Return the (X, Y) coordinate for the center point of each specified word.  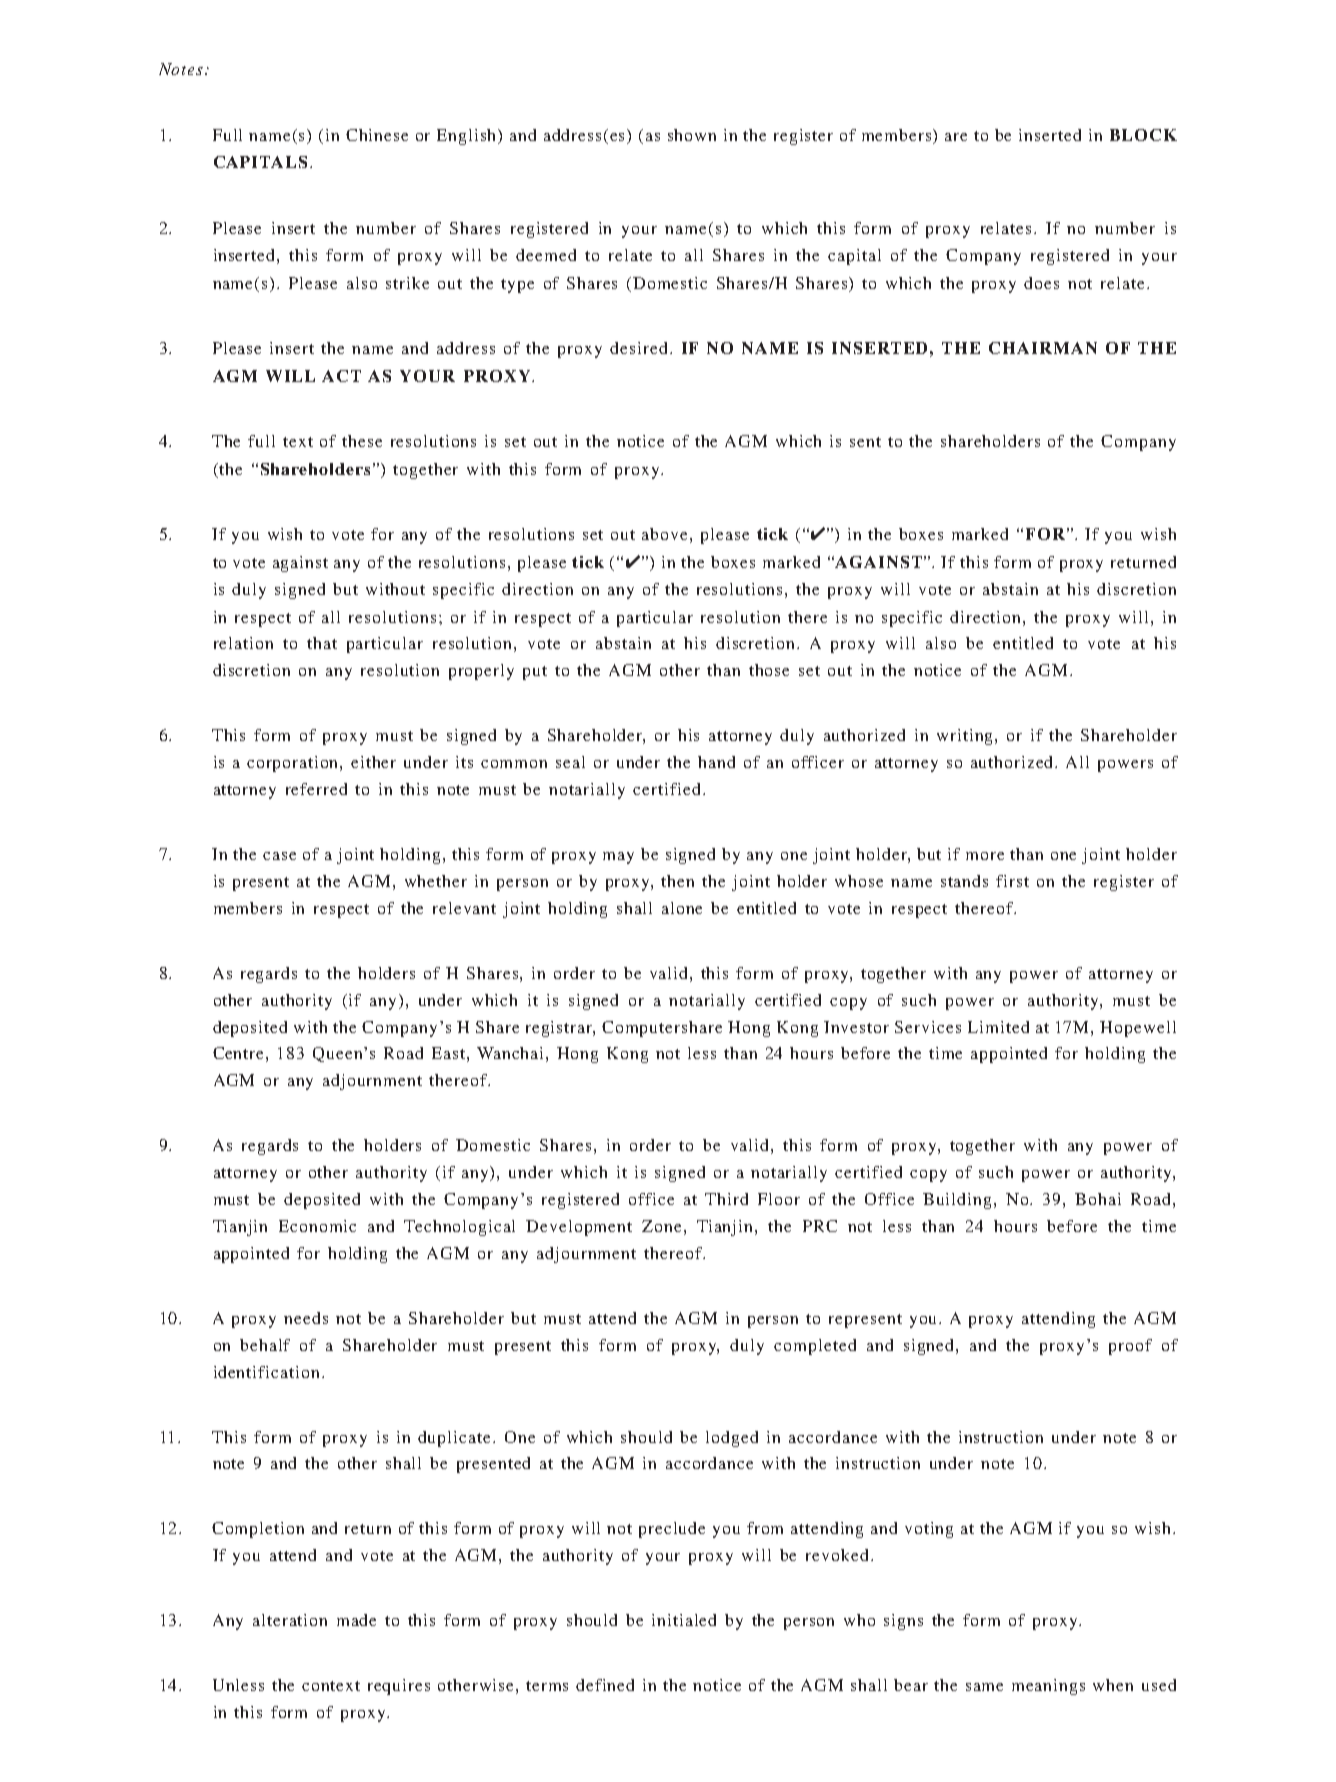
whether (436, 881)
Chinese (377, 135)
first (1012, 881)
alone (682, 908)
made (356, 1620)
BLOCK (1143, 135)
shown (692, 135)
